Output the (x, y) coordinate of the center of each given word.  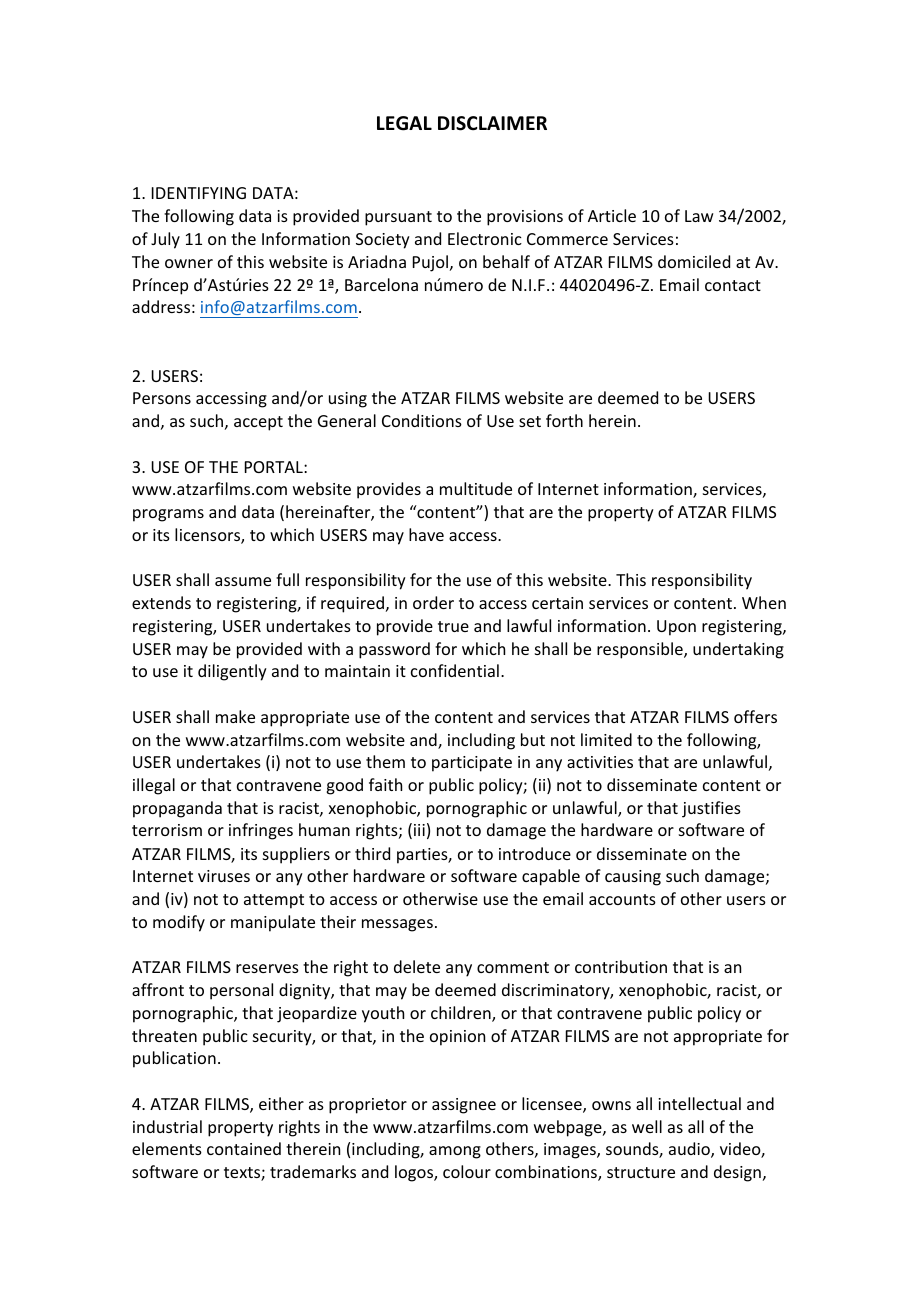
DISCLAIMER (492, 123)
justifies (711, 809)
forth (564, 420)
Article (612, 215)
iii (419, 830)
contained (244, 1148)
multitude (476, 488)
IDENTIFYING (199, 193)
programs (168, 515)
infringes (261, 831)
